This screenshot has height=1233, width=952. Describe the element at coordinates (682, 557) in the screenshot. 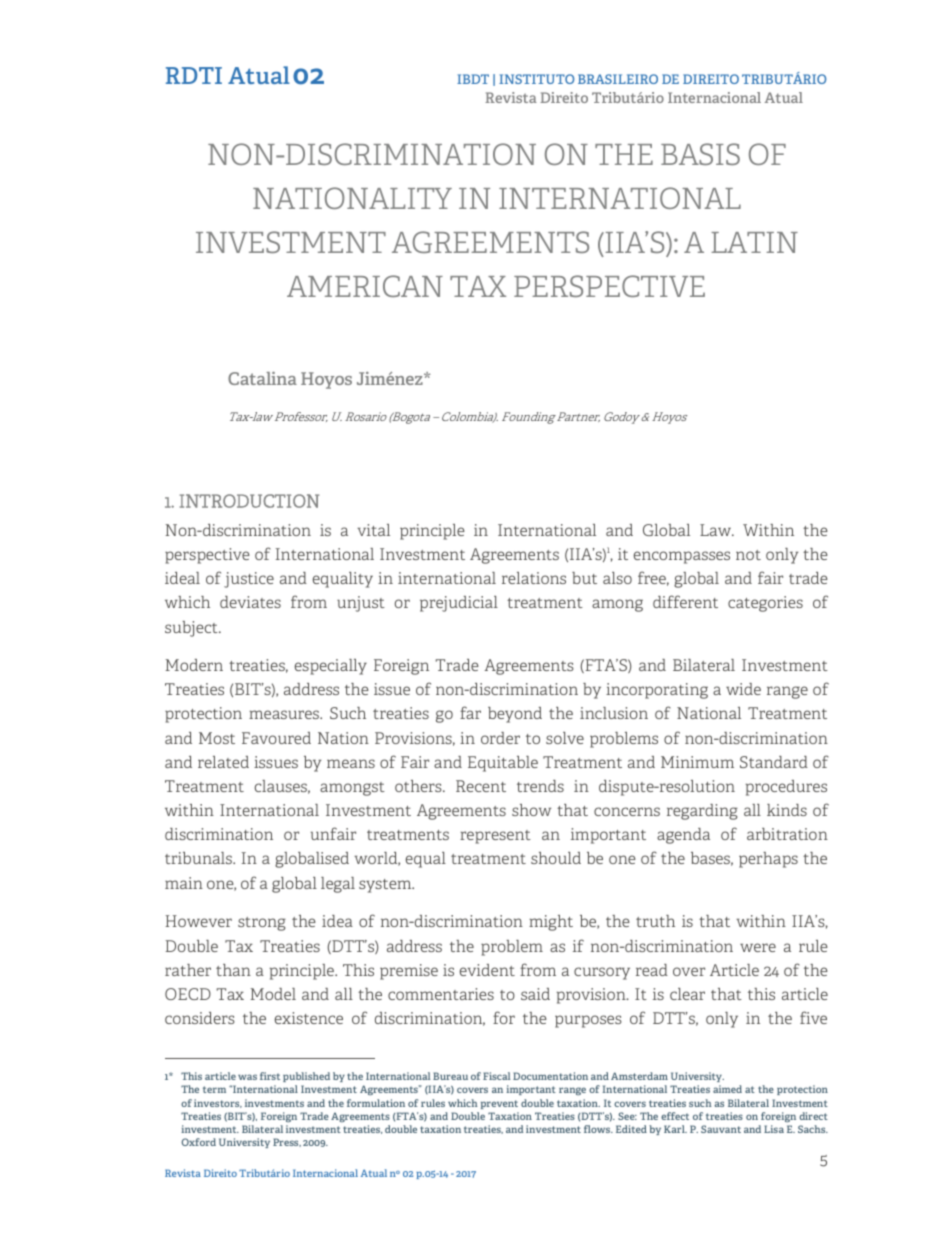

I see `encompasses` at that location.
